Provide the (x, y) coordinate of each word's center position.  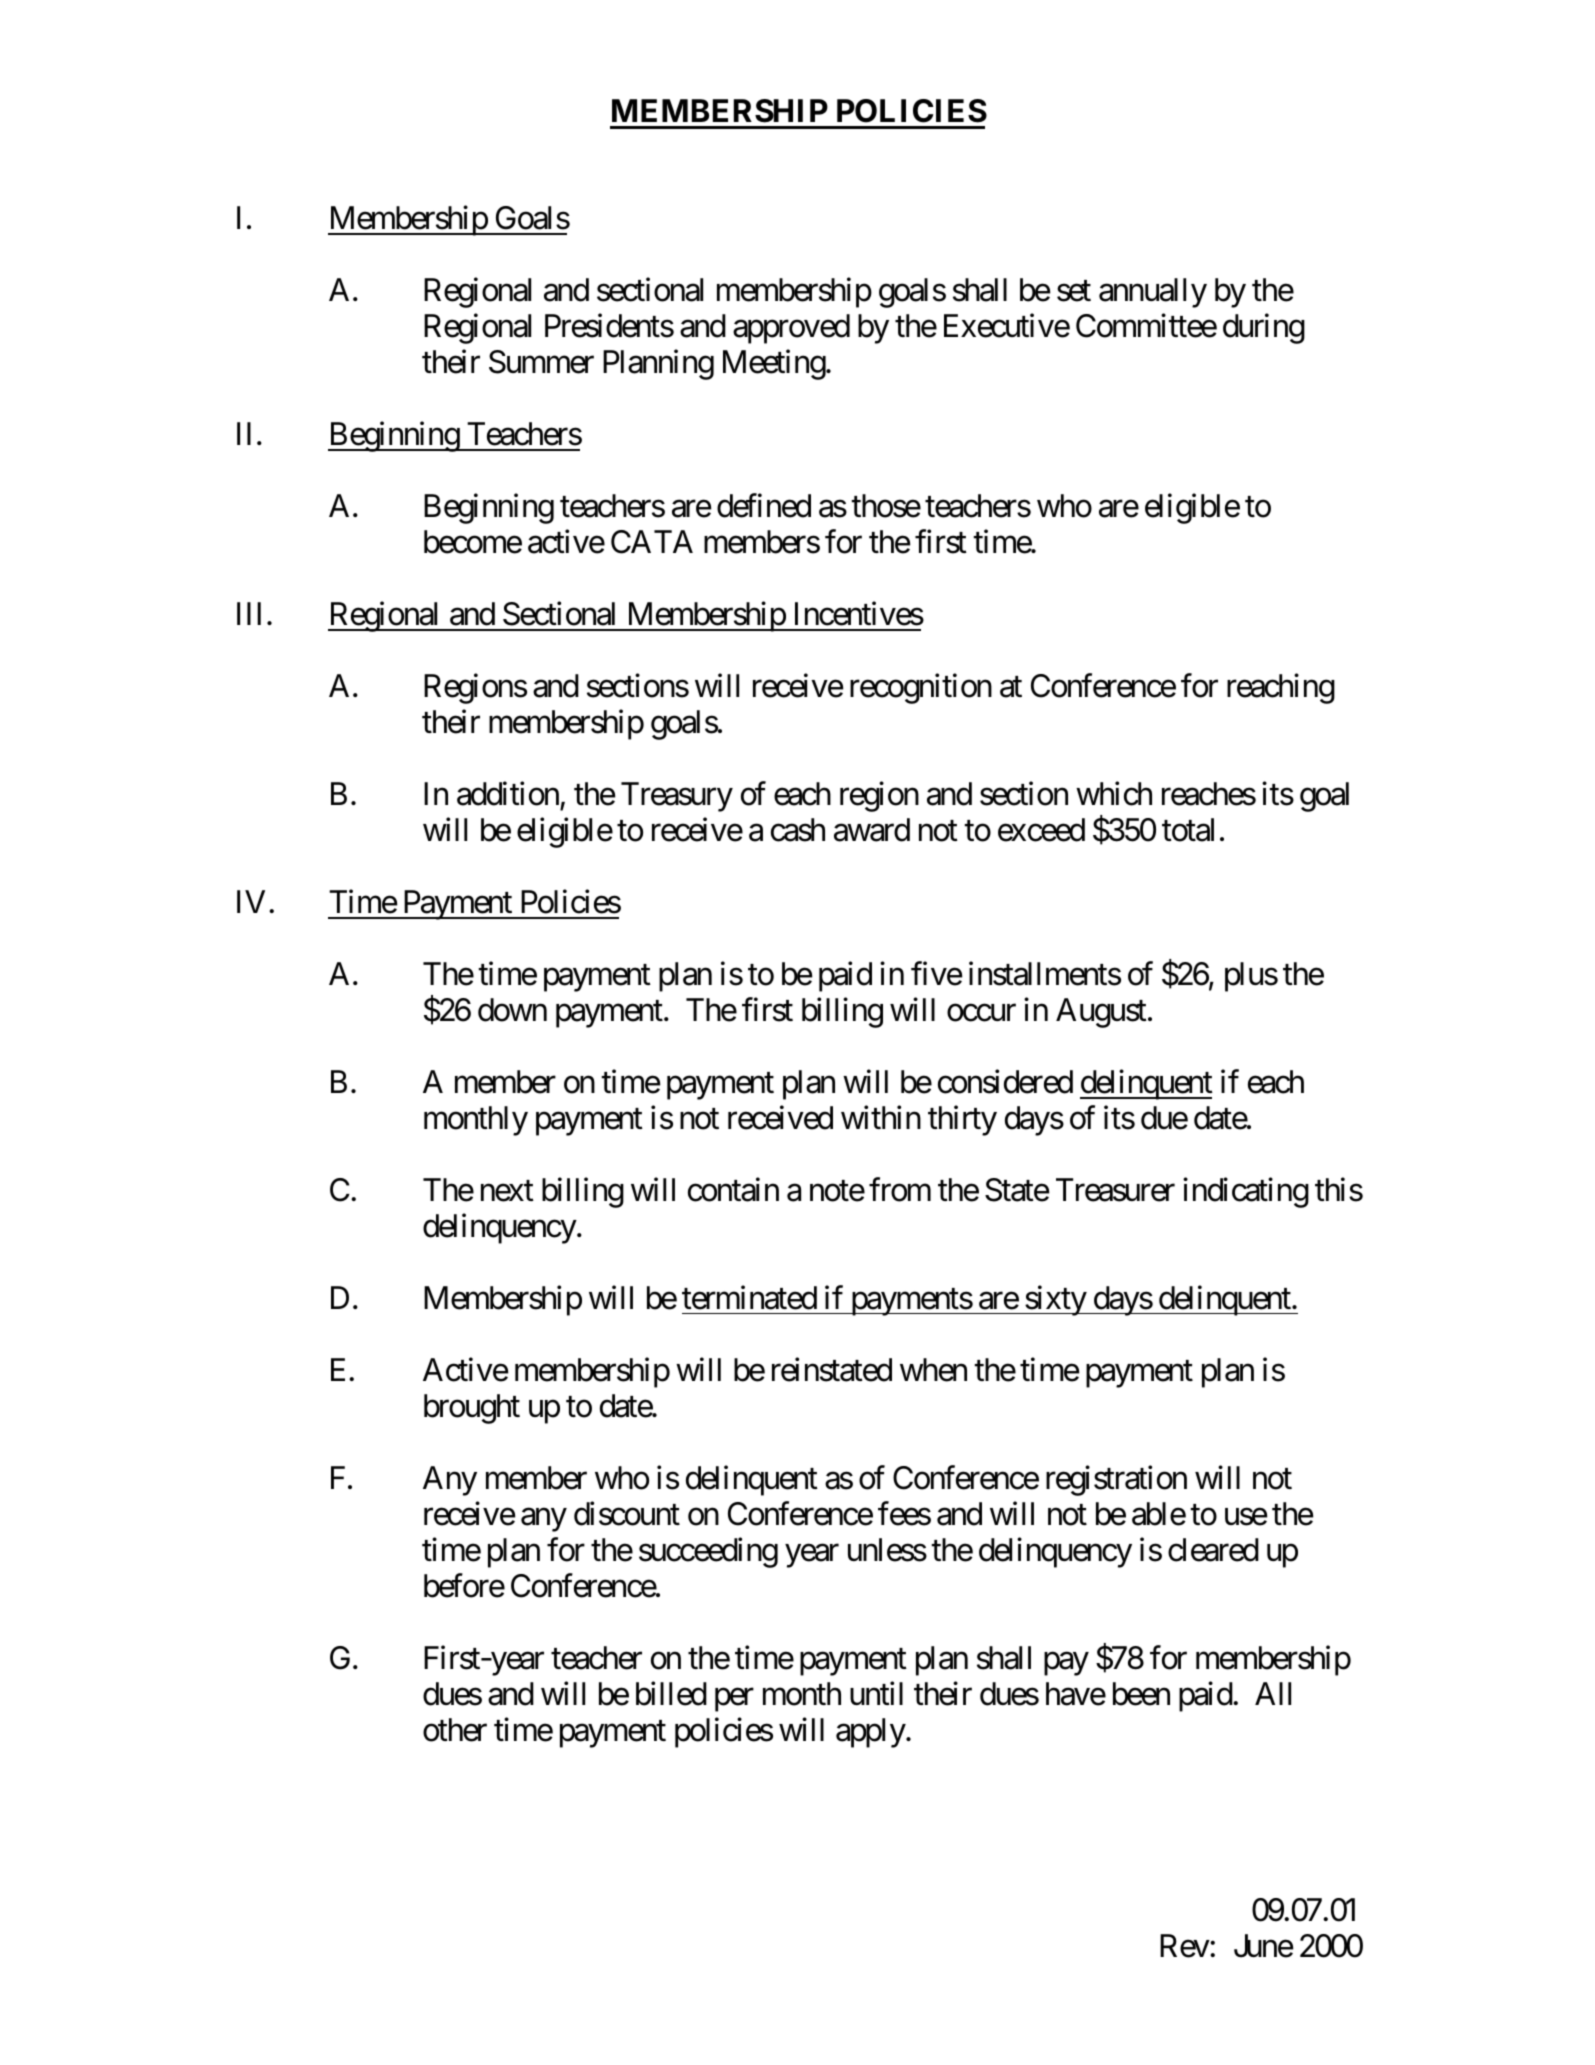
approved (791, 329)
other (455, 1730)
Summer (541, 362)
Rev (1185, 1946)
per (734, 1700)
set (1074, 291)
